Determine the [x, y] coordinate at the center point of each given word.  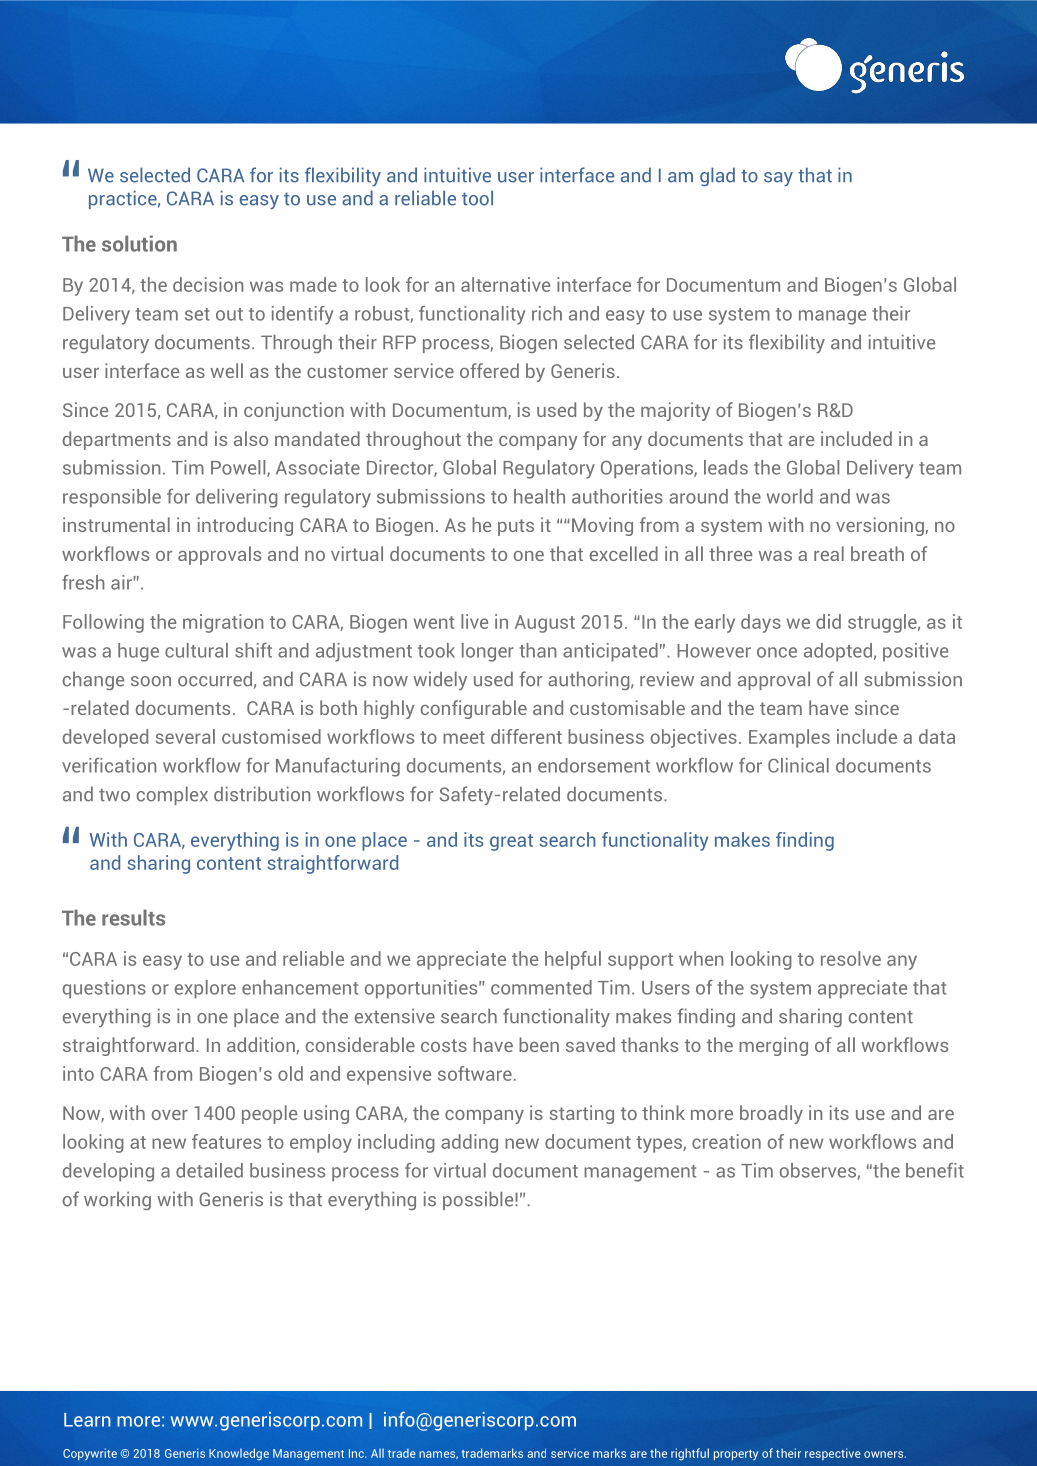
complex [172, 795]
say [778, 179]
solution [139, 243]
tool [477, 198]
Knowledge [239, 1454]
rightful [690, 1454]
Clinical [798, 765]
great [511, 842]
